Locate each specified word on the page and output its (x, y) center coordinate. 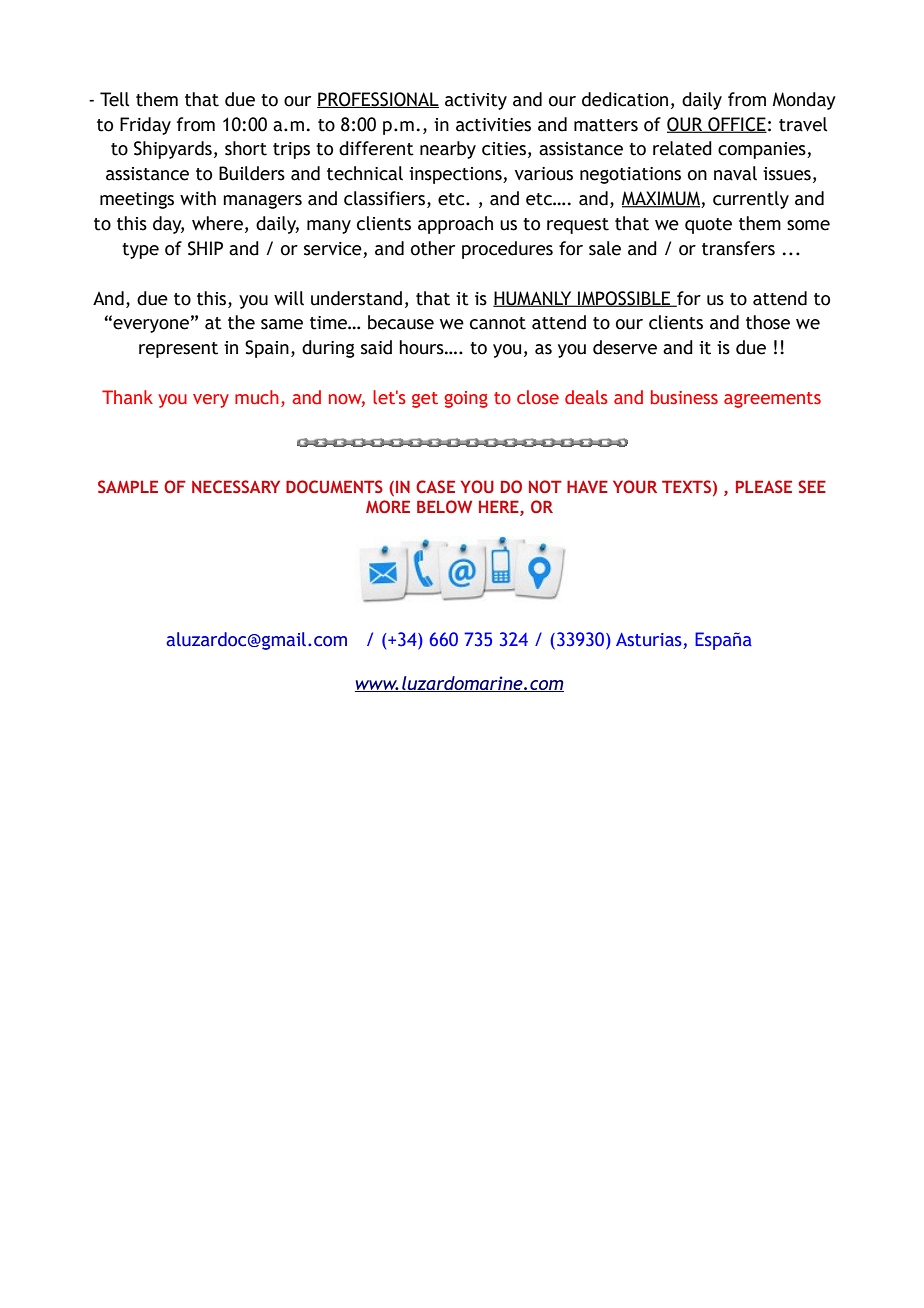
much (257, 397)
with (198, 198)
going (466, 399)
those (768, 322)
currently (751, 200)
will (289, 298)
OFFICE (736, 125)
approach (455, 225)
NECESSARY (236, 486)
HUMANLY (533, 299)
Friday (145, 126)
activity (476, 101)
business (684, 397)
